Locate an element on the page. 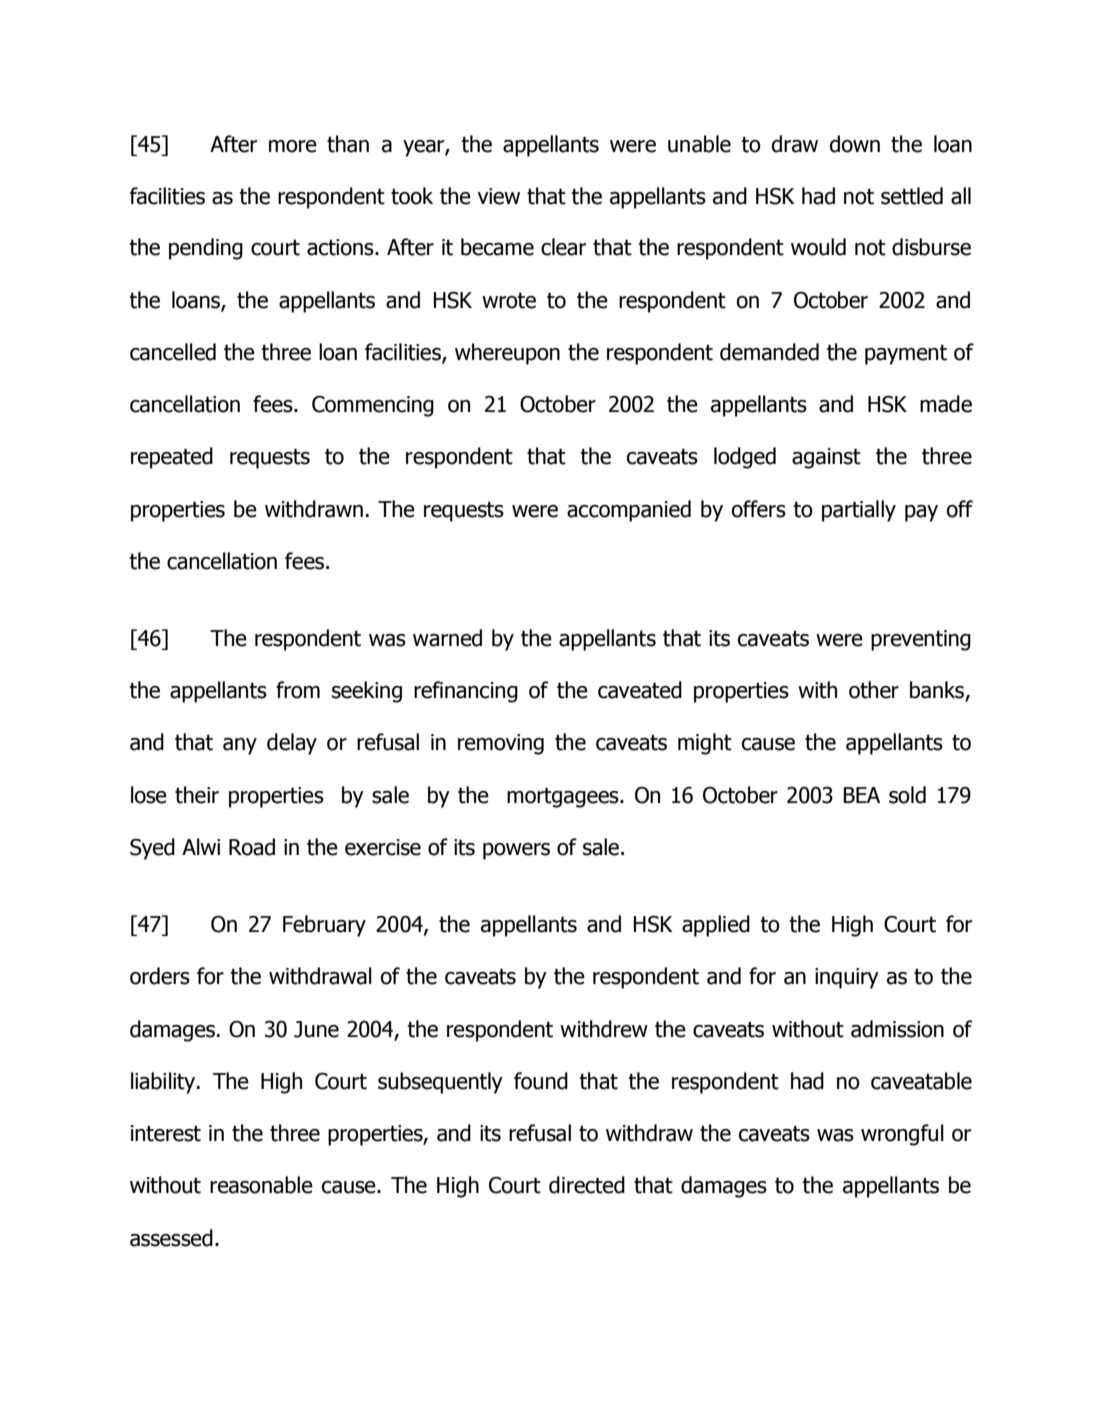 The image size is (1102, 1426). reasonable is located at coordinates (261, 1185).
